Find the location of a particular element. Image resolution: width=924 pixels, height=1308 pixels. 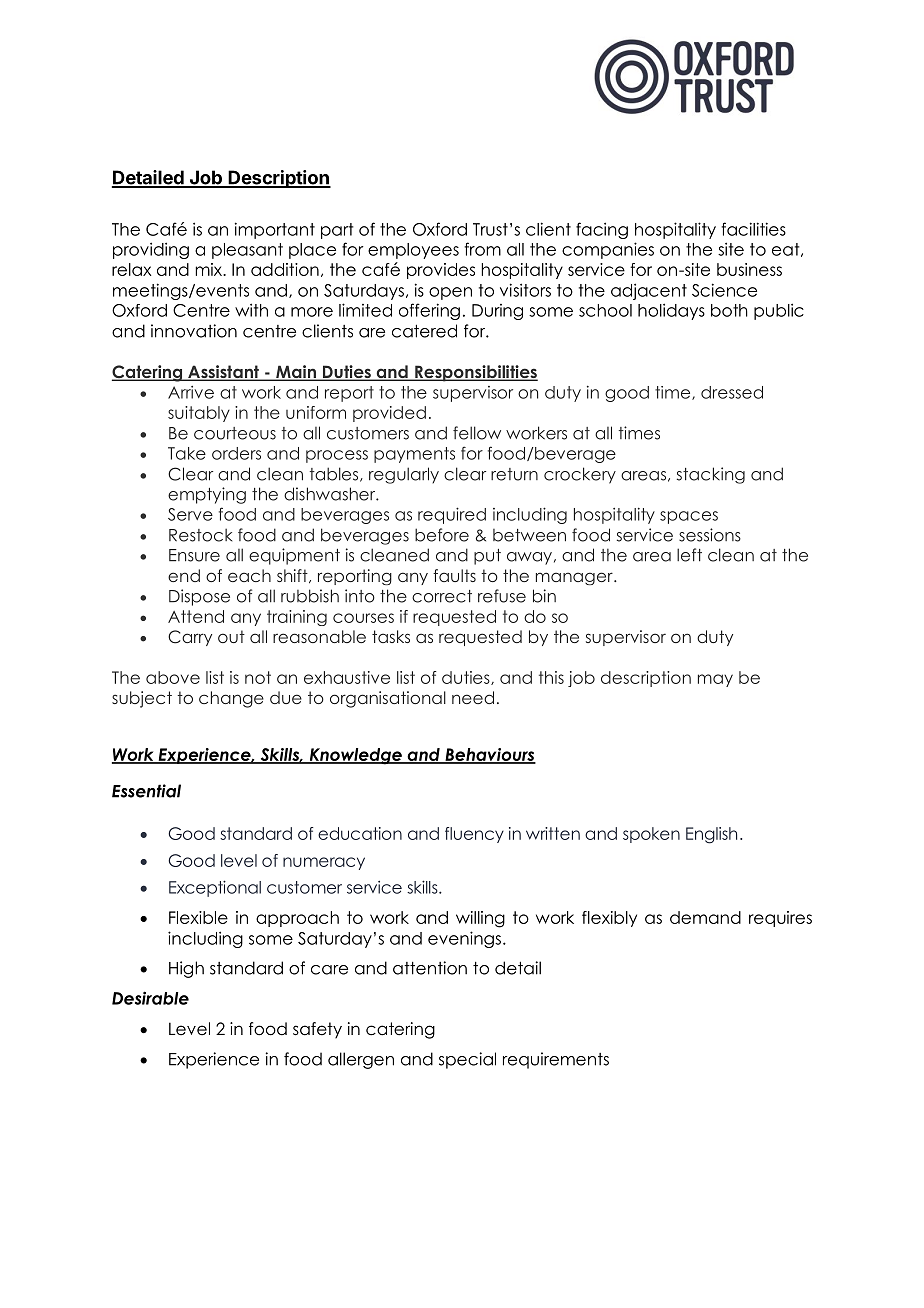

tasks is located at coordinates (391, 636).
